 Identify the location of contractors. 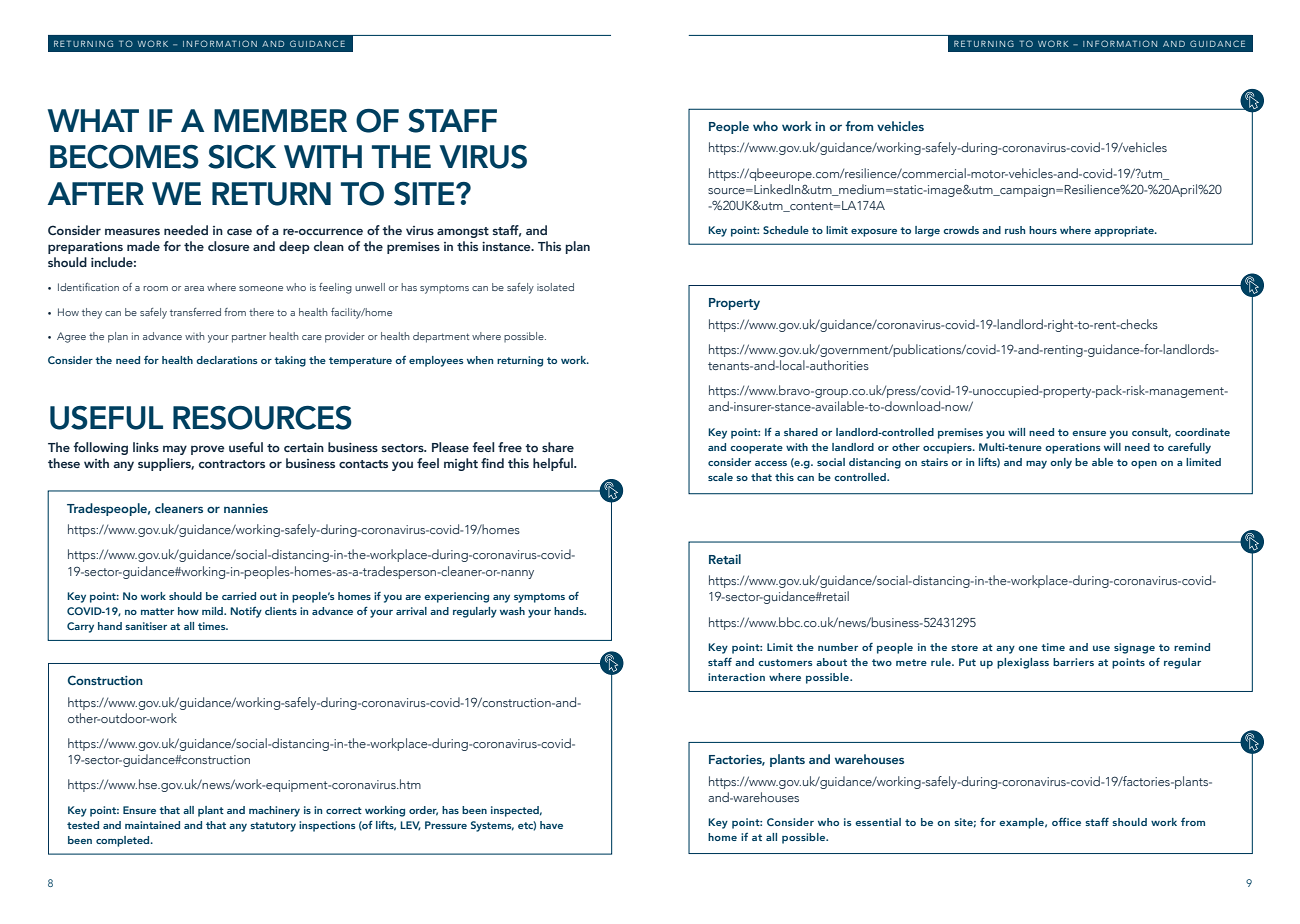
(232, 464).
